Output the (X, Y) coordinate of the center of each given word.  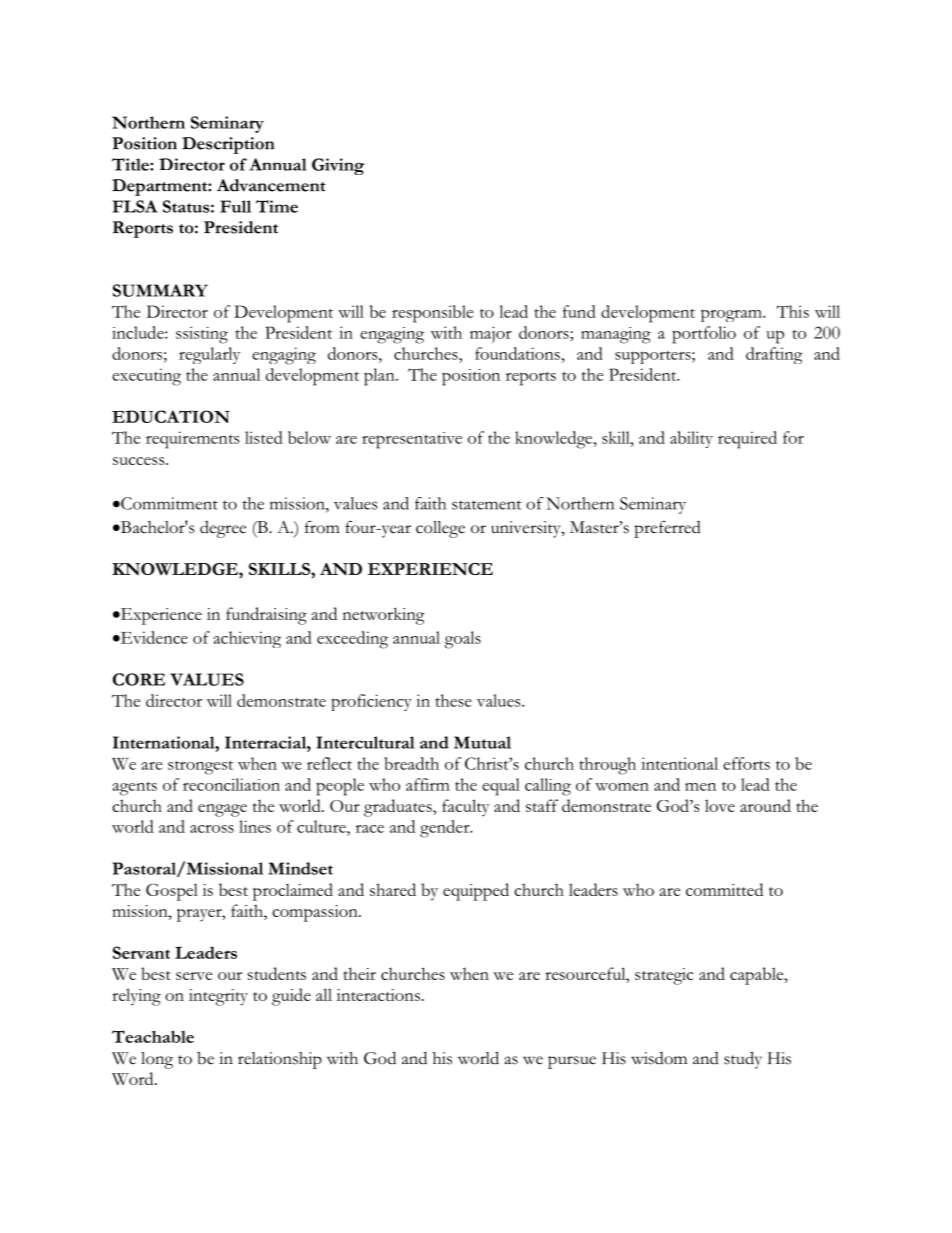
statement (487, 505)
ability (691, 439)
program (732, 315)
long (157, 1060)
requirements (193, 440)
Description (228, 145)
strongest (200, 767)
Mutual (482, 742)
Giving (338, 166)
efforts (746, 763)
